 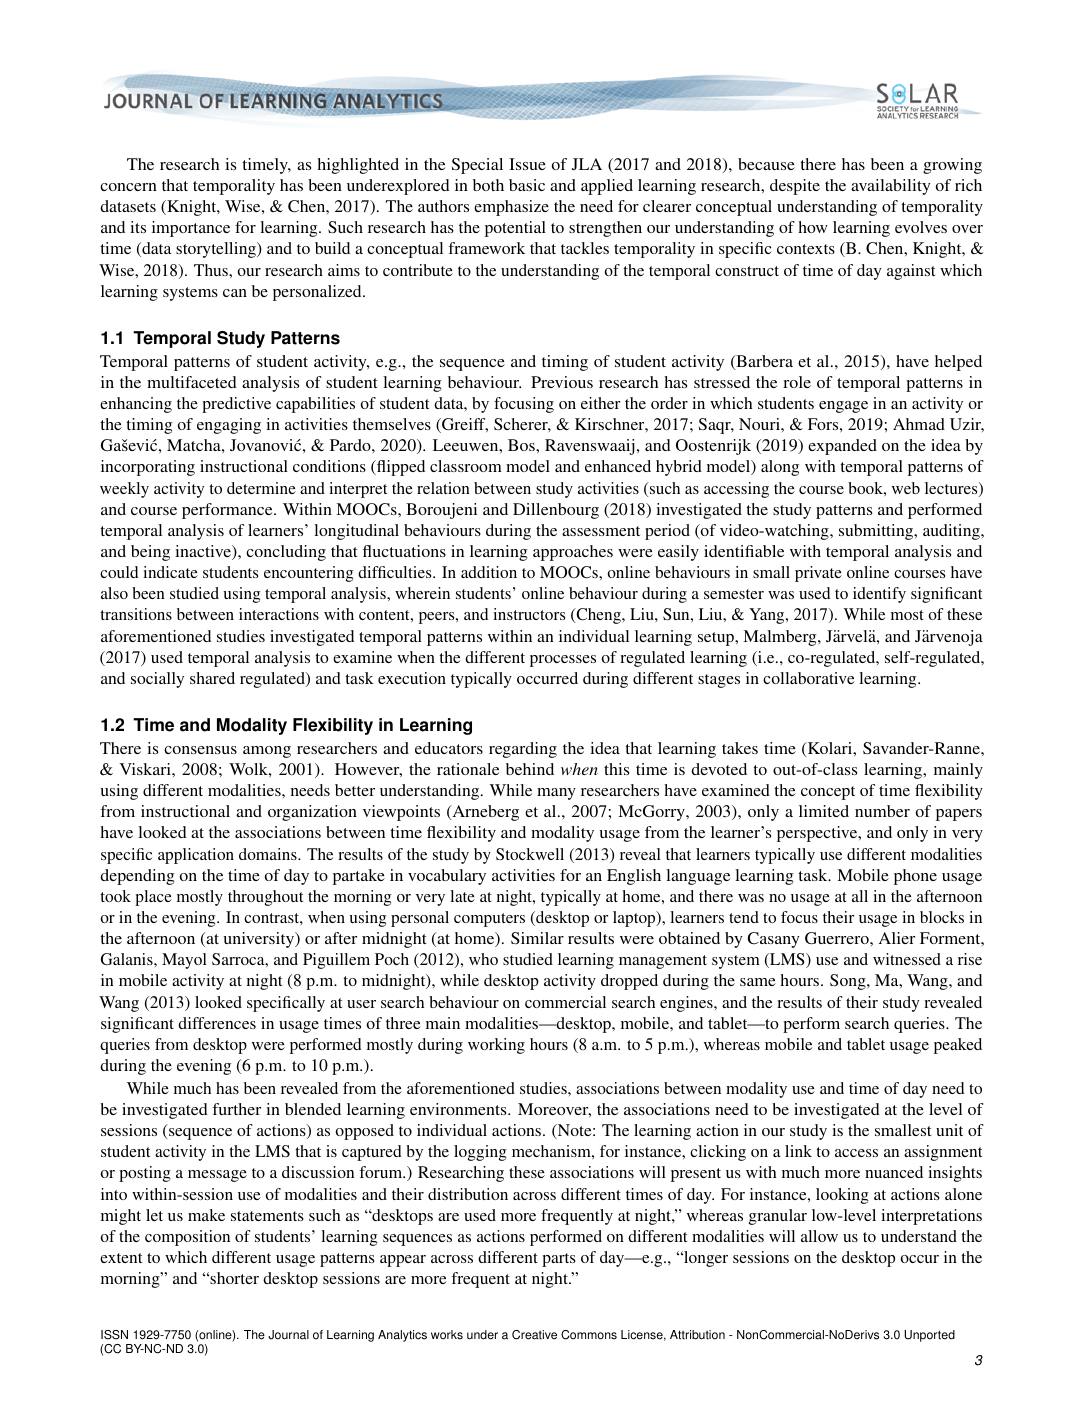 I want to click on Journal, so click(x=288, y=1335).
